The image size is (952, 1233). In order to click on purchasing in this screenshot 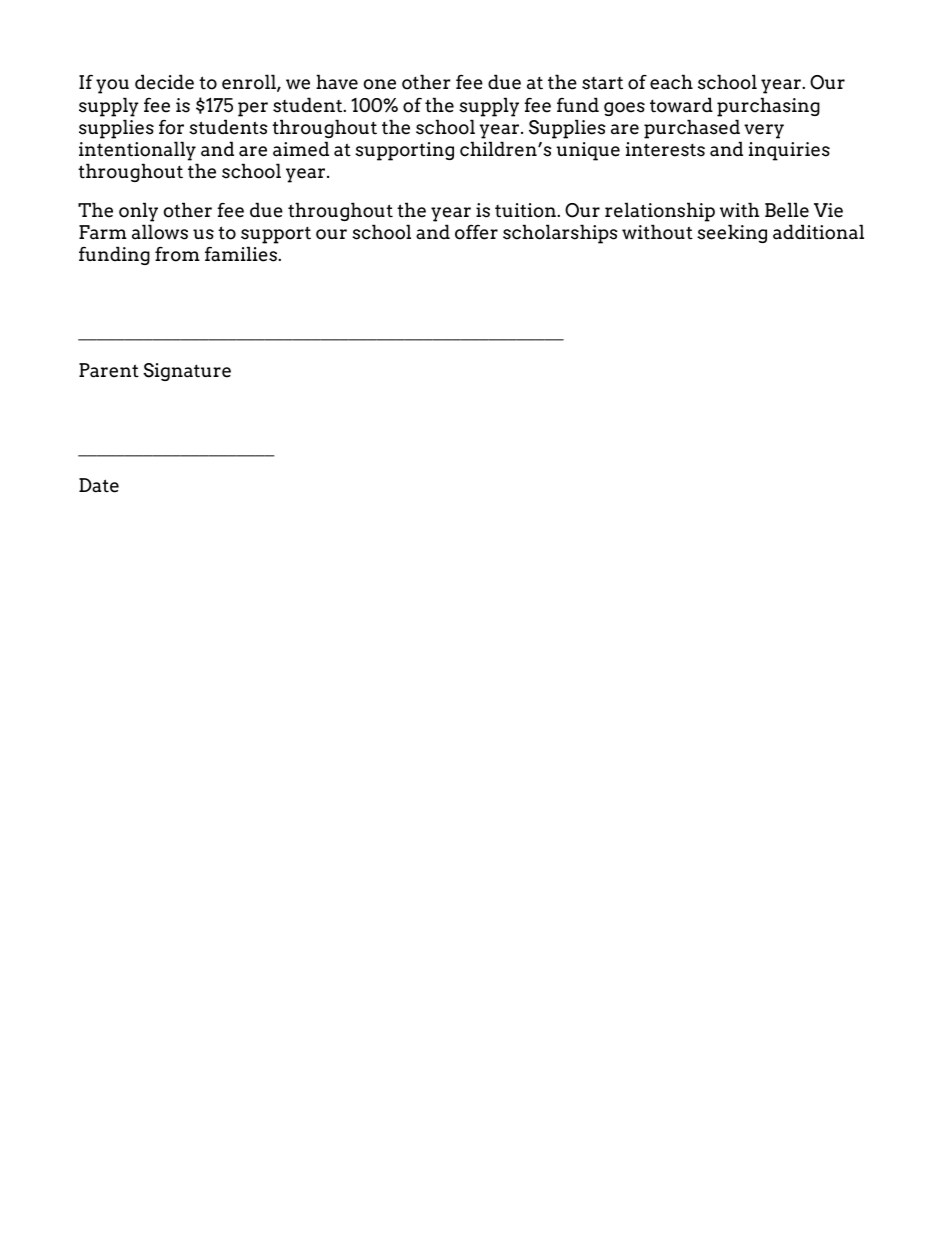, I will do `click(768, 107)`.
